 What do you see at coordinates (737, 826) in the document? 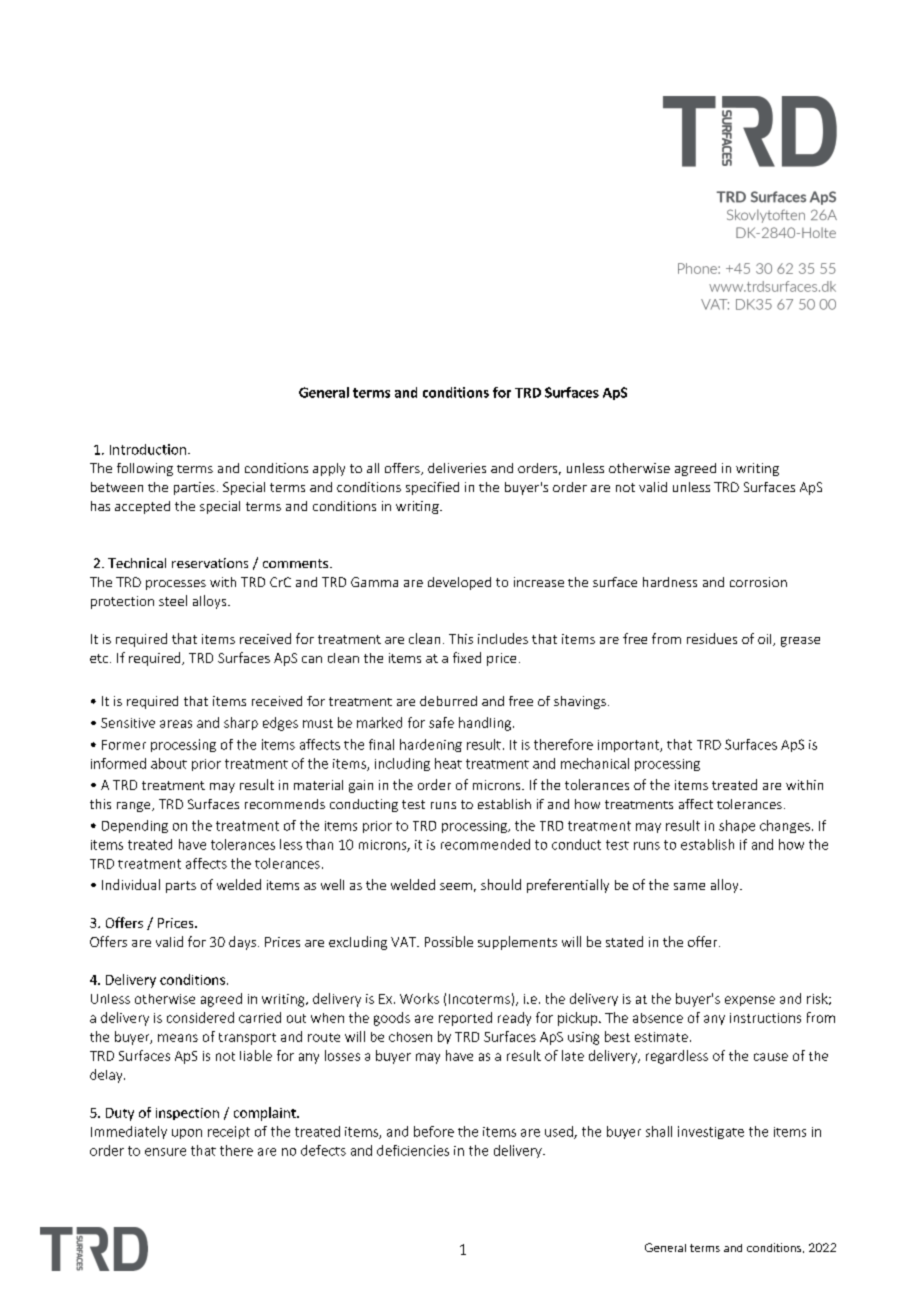
I see `shape` at bounding box center [737, 826].
